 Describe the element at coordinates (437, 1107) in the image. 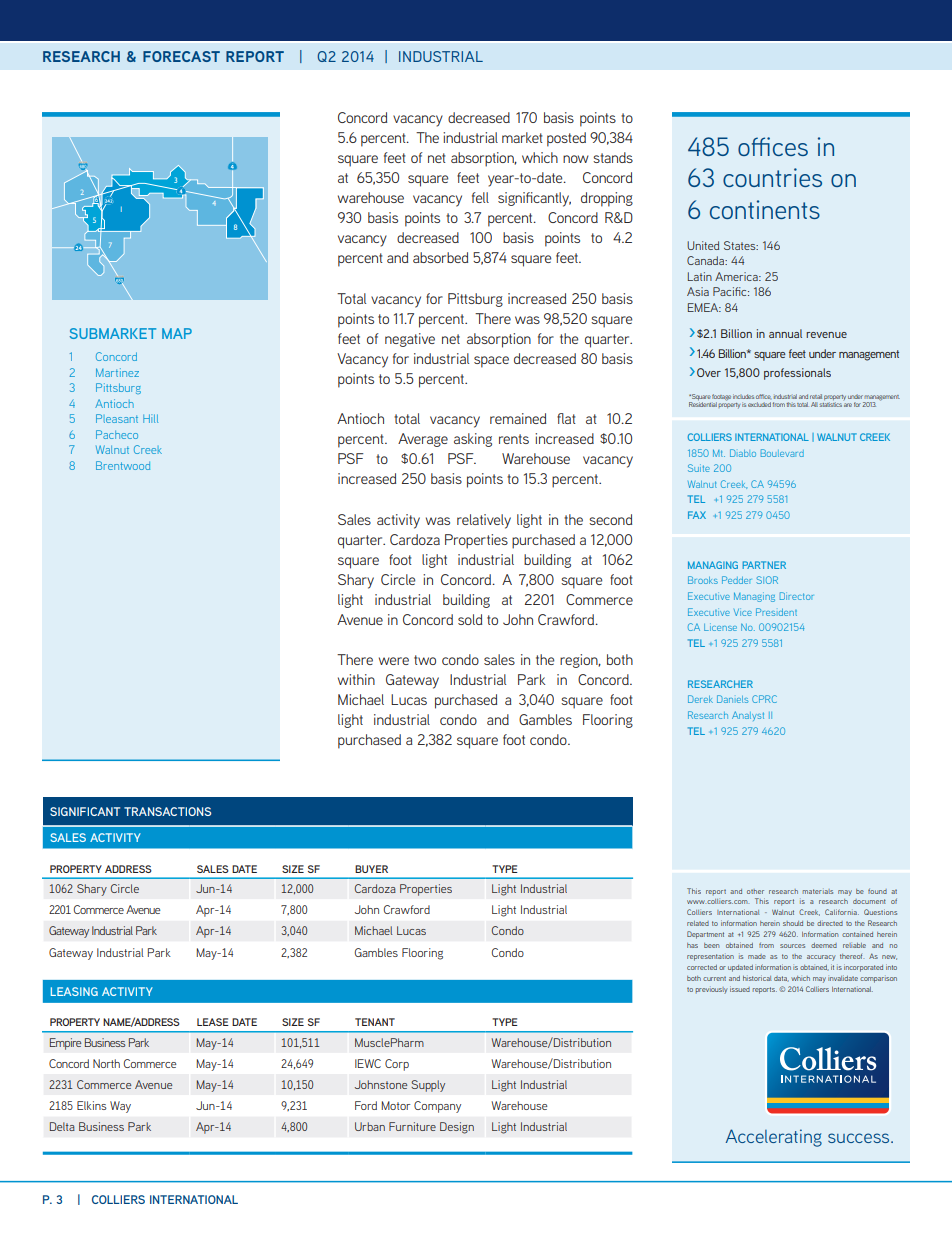

I see `Company` at that location.
